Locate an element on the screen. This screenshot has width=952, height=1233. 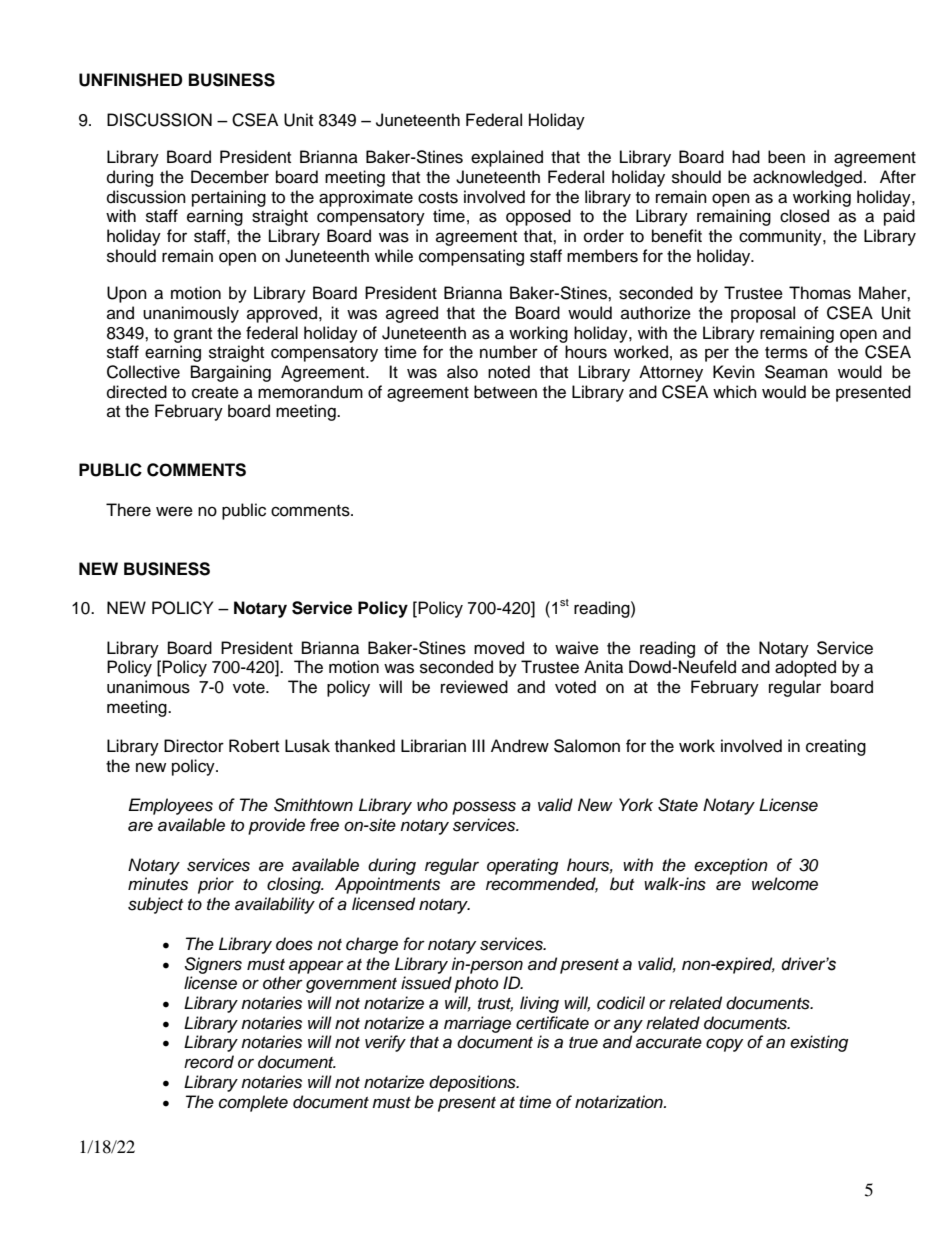
between is located at coordinates (505, 392).
